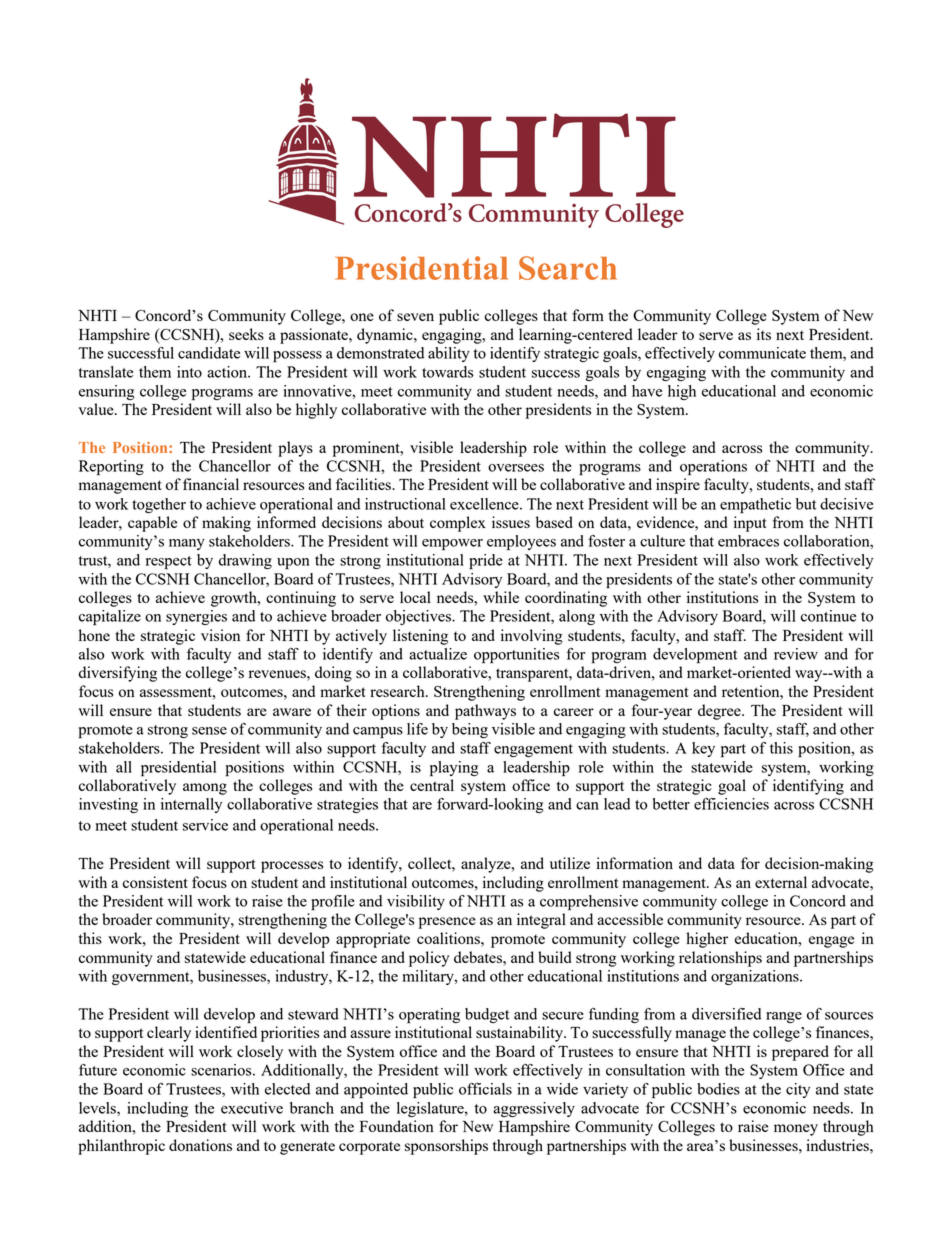  What do you see at coordinates (209, 353) in the document?
I see `candidate` at bounding box center [209, 353].
